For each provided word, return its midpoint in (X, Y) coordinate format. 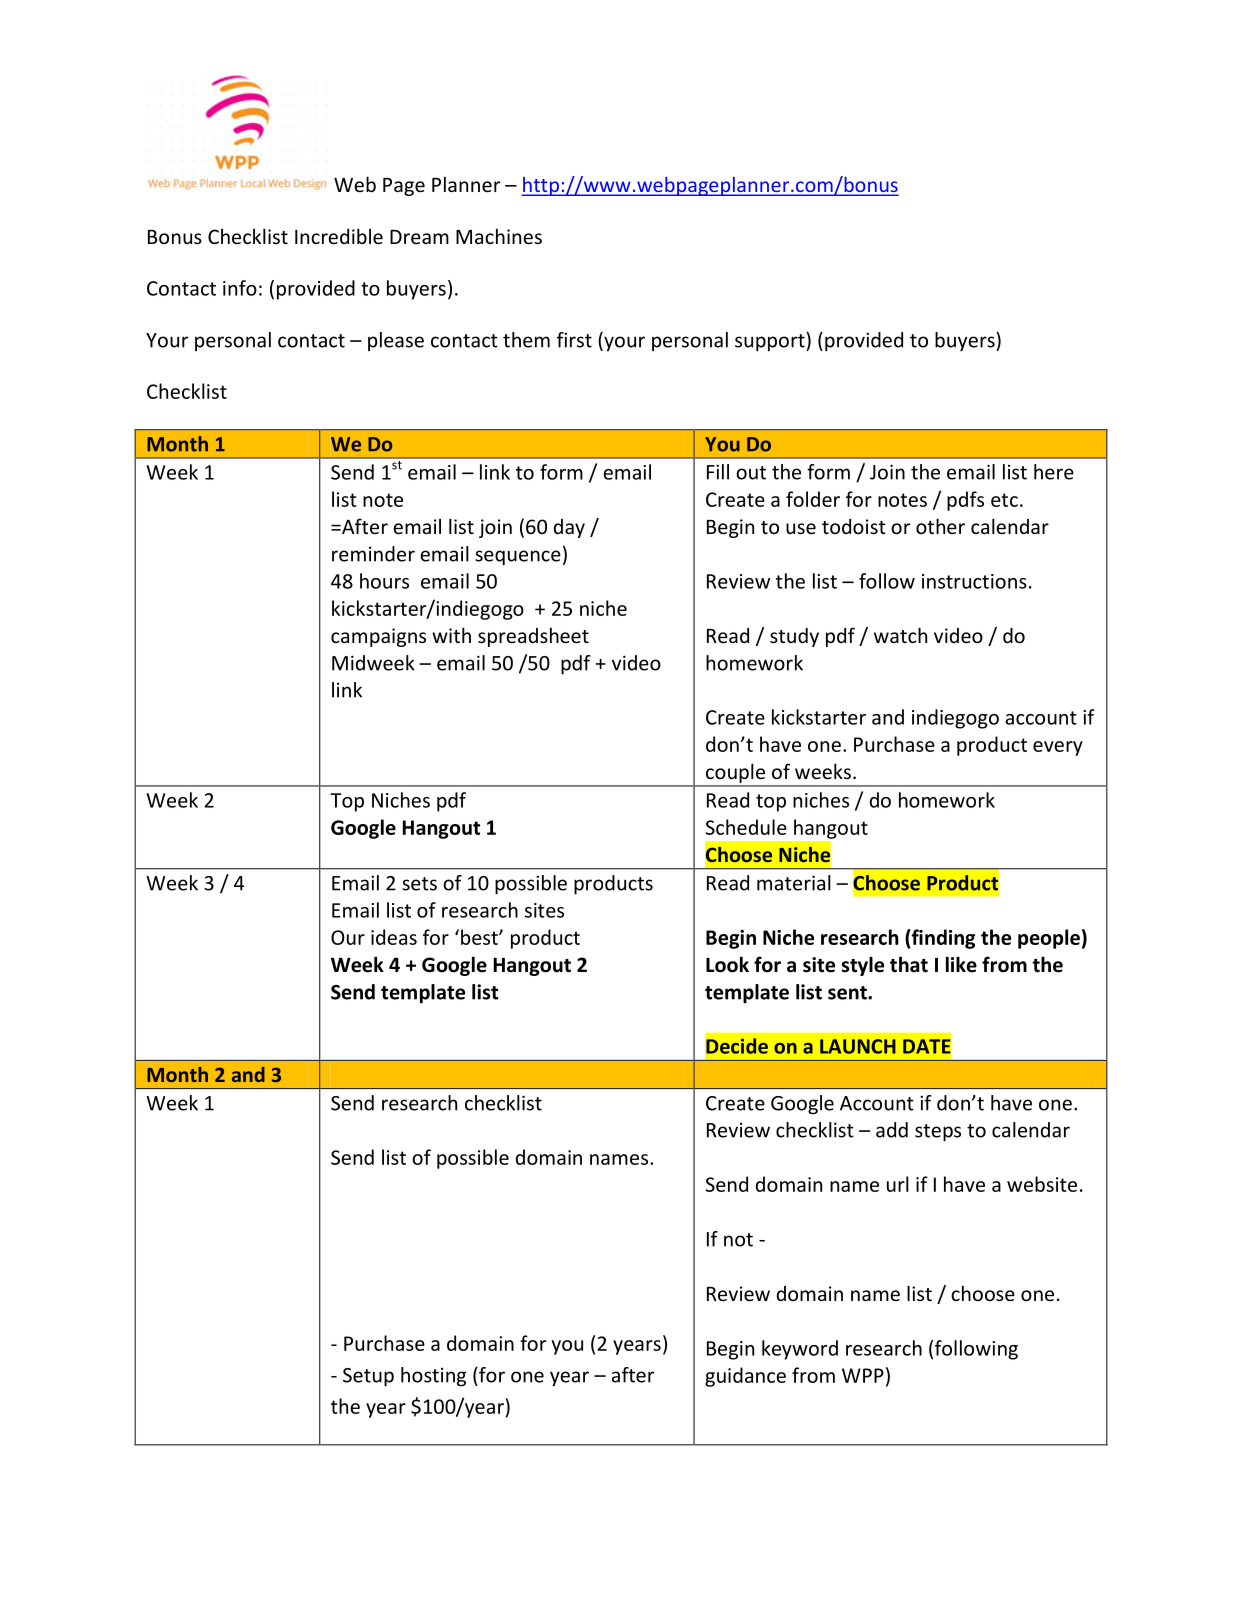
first (574, 340)
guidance (745, 1377)
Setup (368, 1377)
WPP (863, 1375)
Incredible (339, 236)
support (771, 342)
